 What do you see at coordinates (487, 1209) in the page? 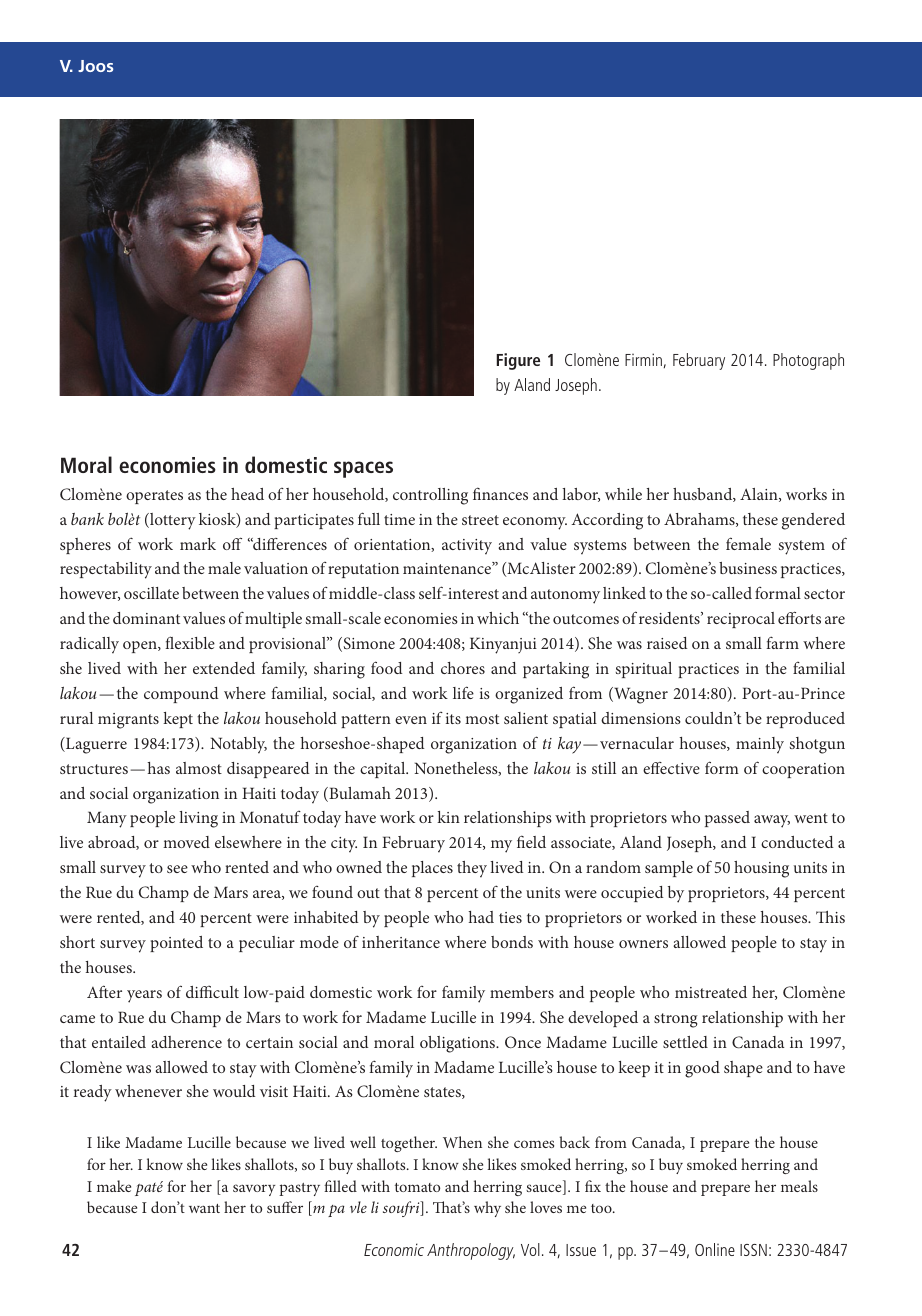
I see `why` at bounding box center [487, 1209].
